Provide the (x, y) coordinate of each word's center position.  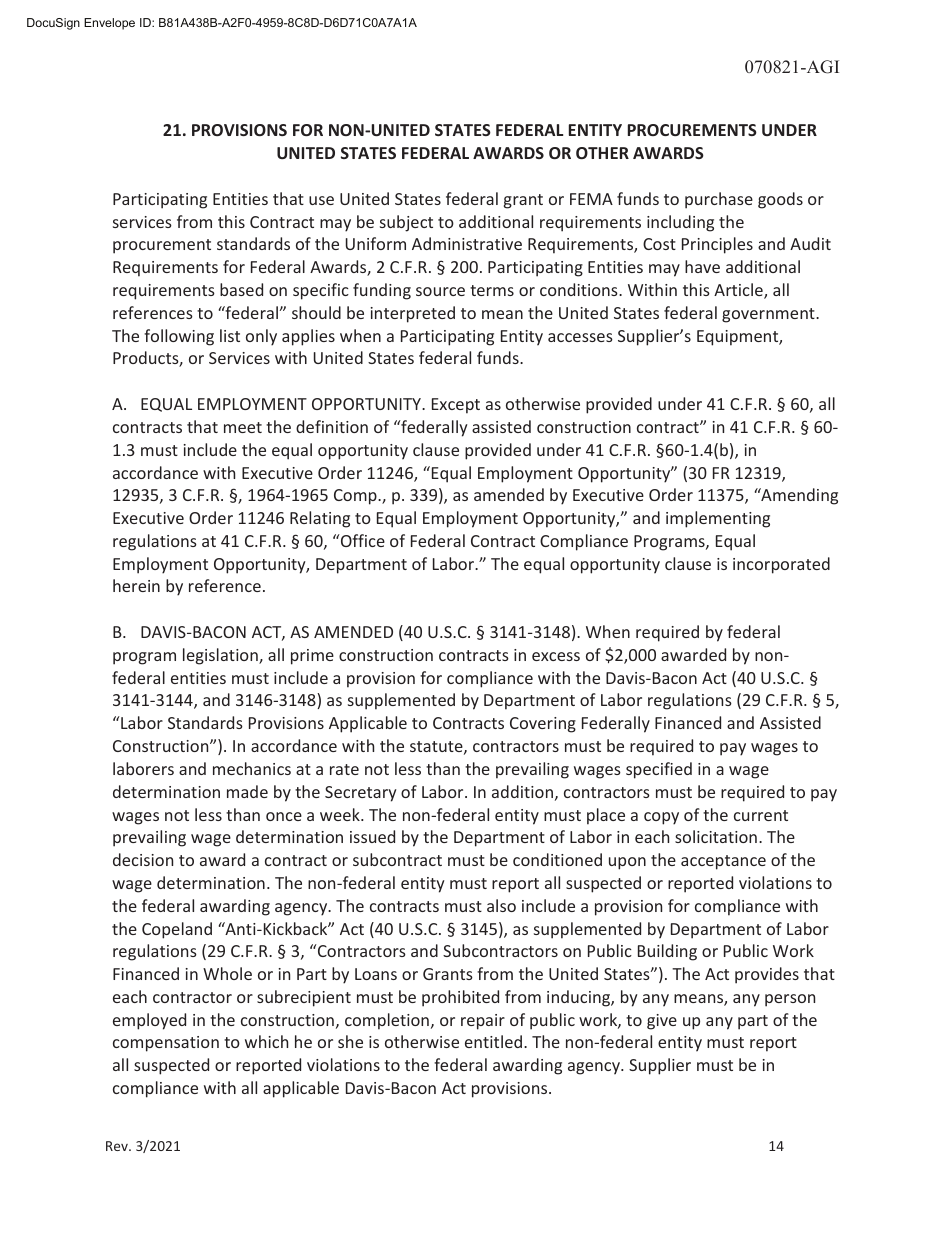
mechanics (252, 768)
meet (243, 427)
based (241, 289)
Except (456, 406)
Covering (543, 725)
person (790, 1000)
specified (659, 770)
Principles (717, 245)
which (266, 1041)
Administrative (467, 243)
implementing (718, 519)
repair (483, 1022)
